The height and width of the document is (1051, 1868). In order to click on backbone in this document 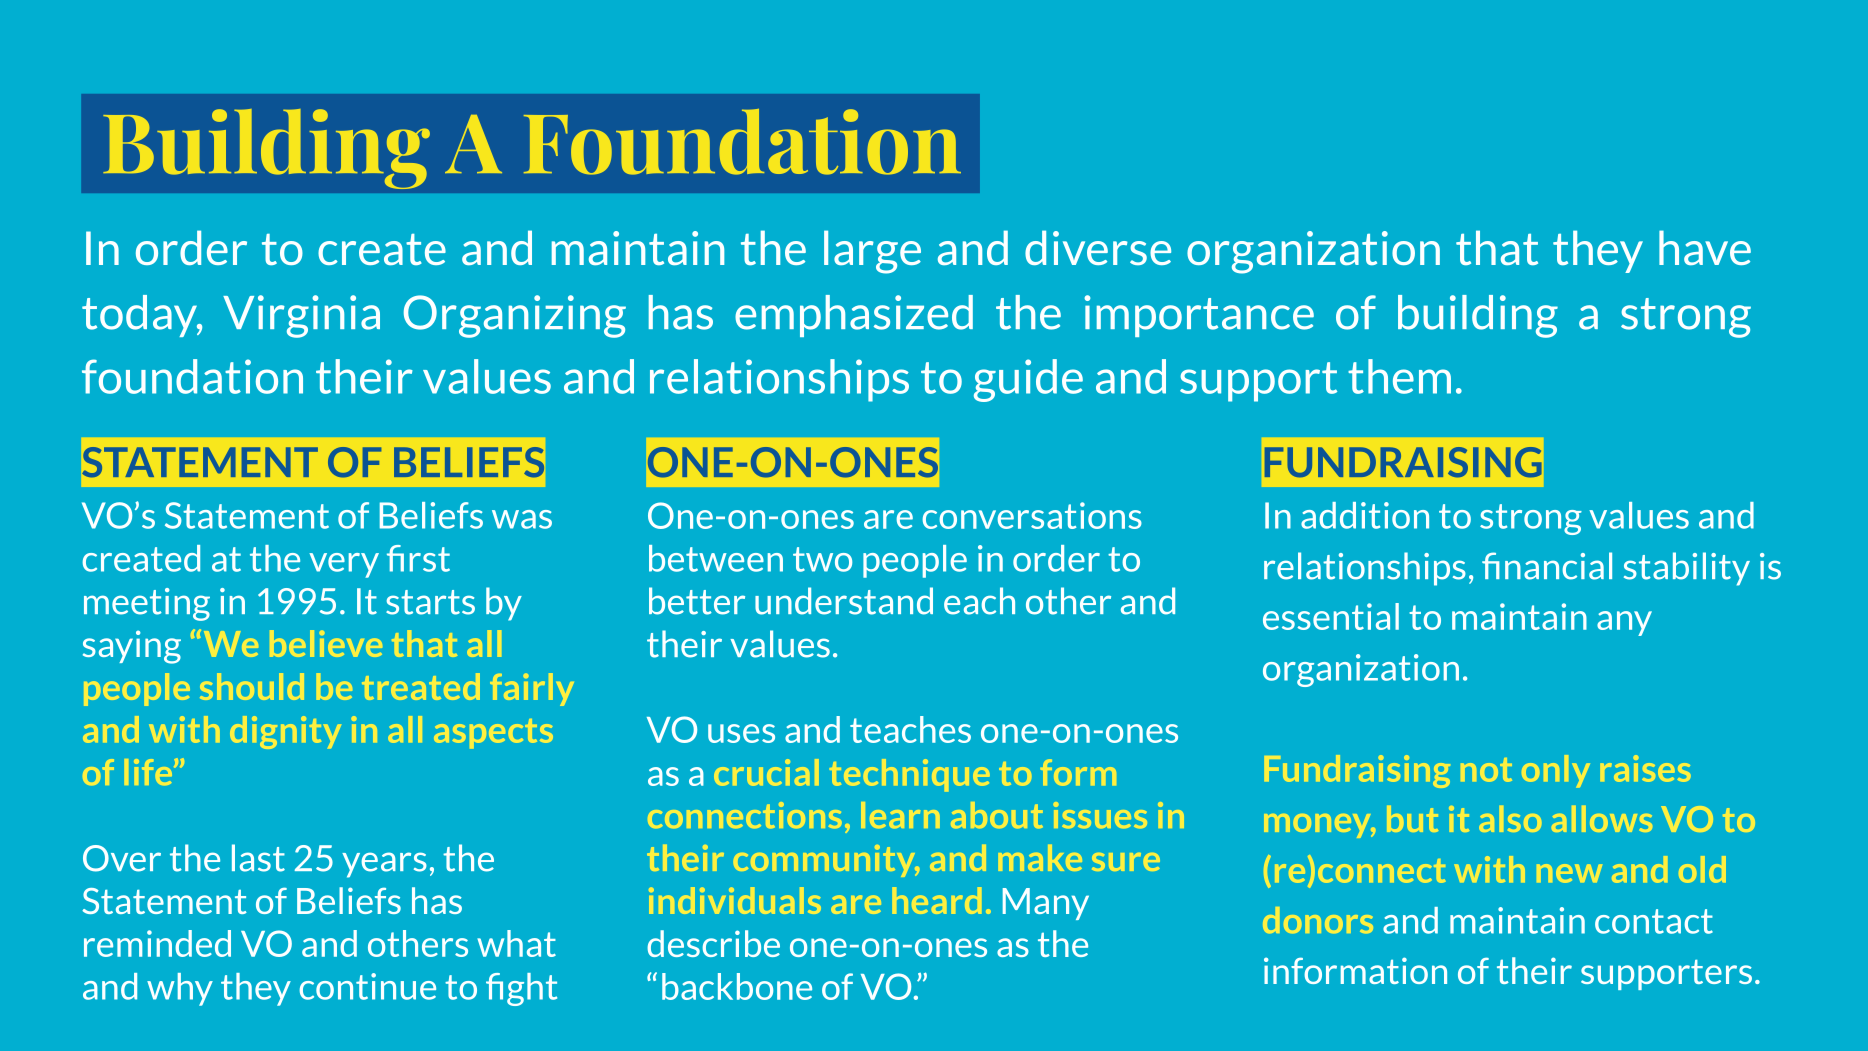, I will do `click(737, 986)`.
